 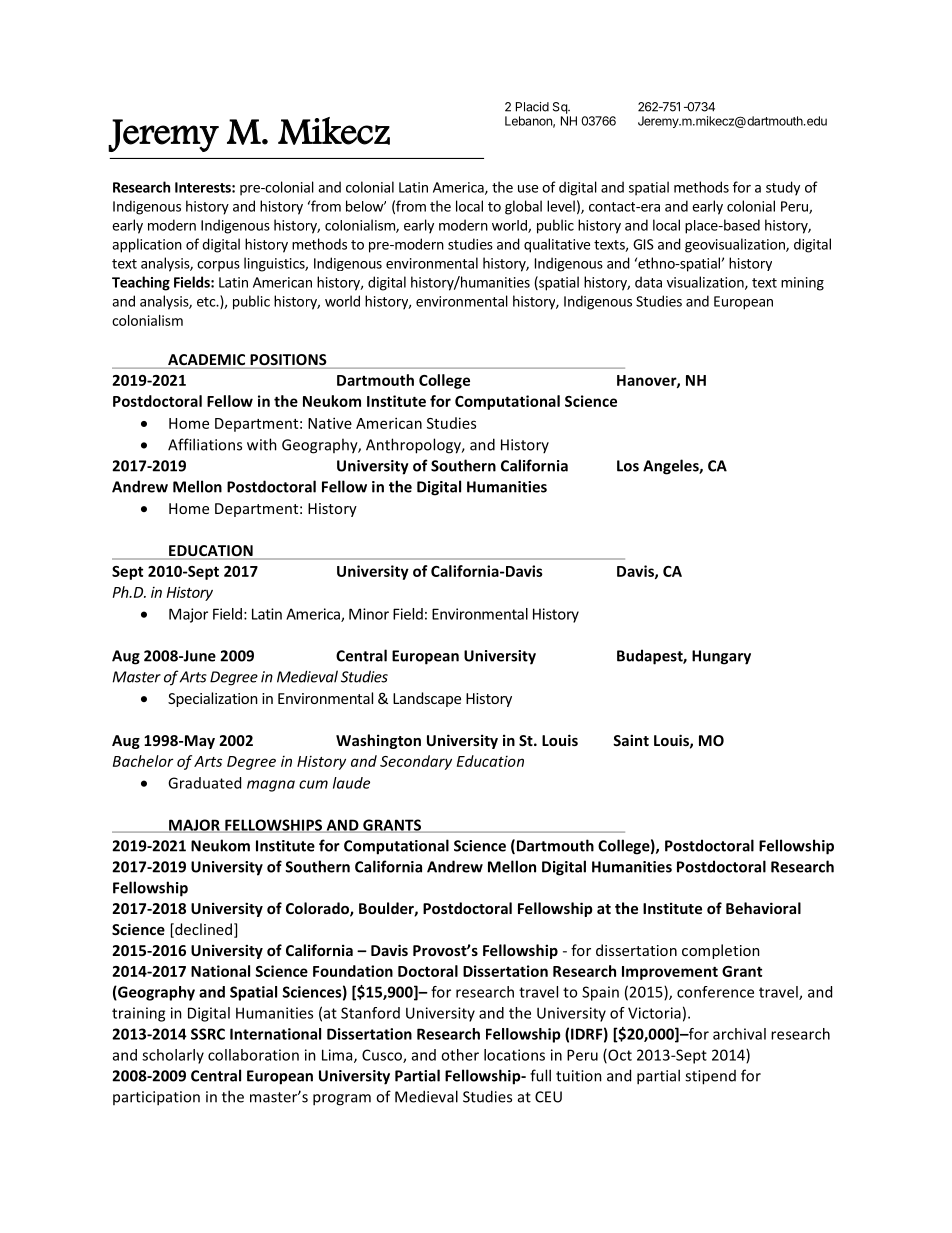 I want to click on ACADEMIC, so click(x=207, y=361).
